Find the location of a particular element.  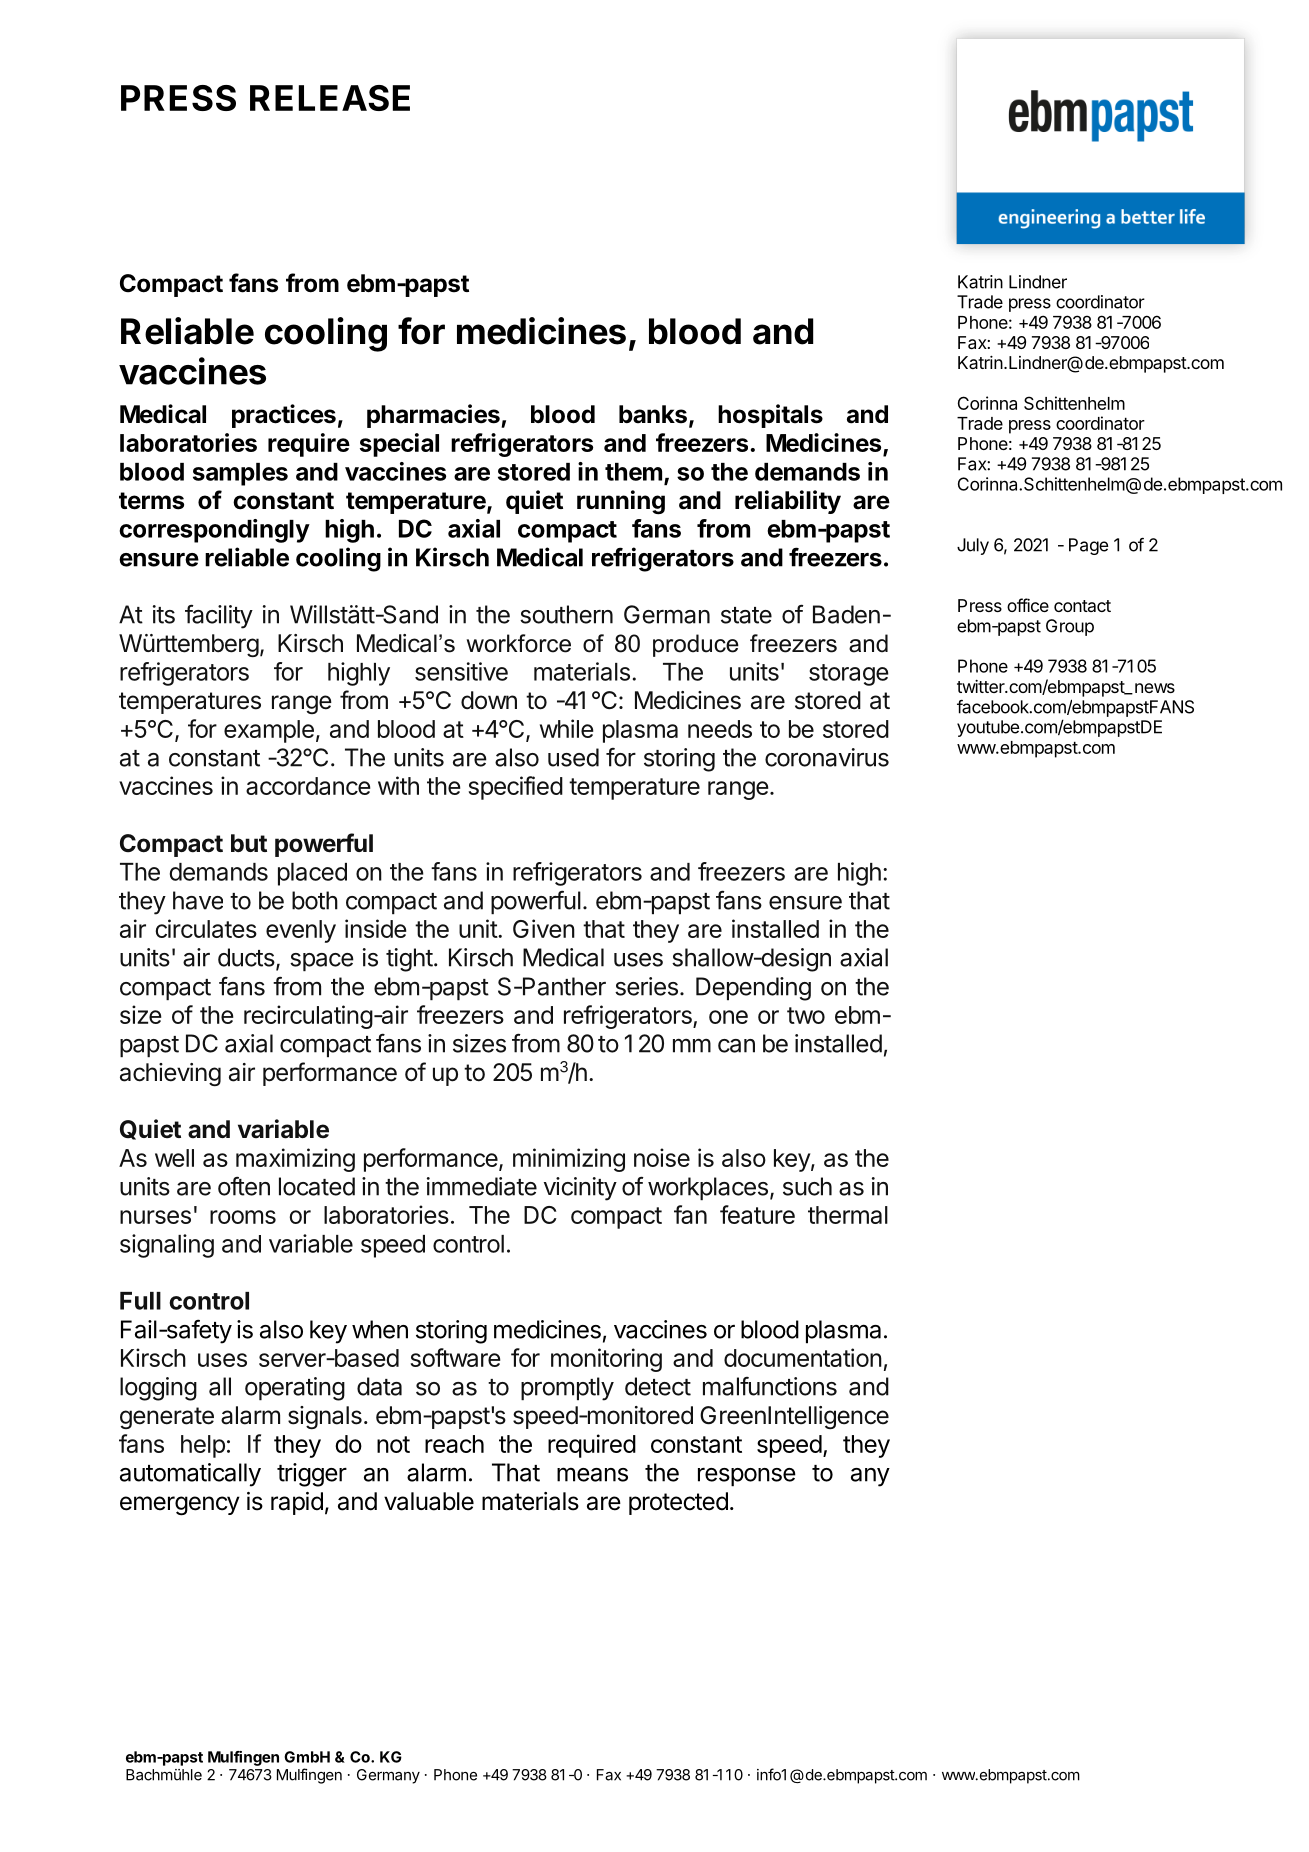

July is located at coordinates (973, 546).
